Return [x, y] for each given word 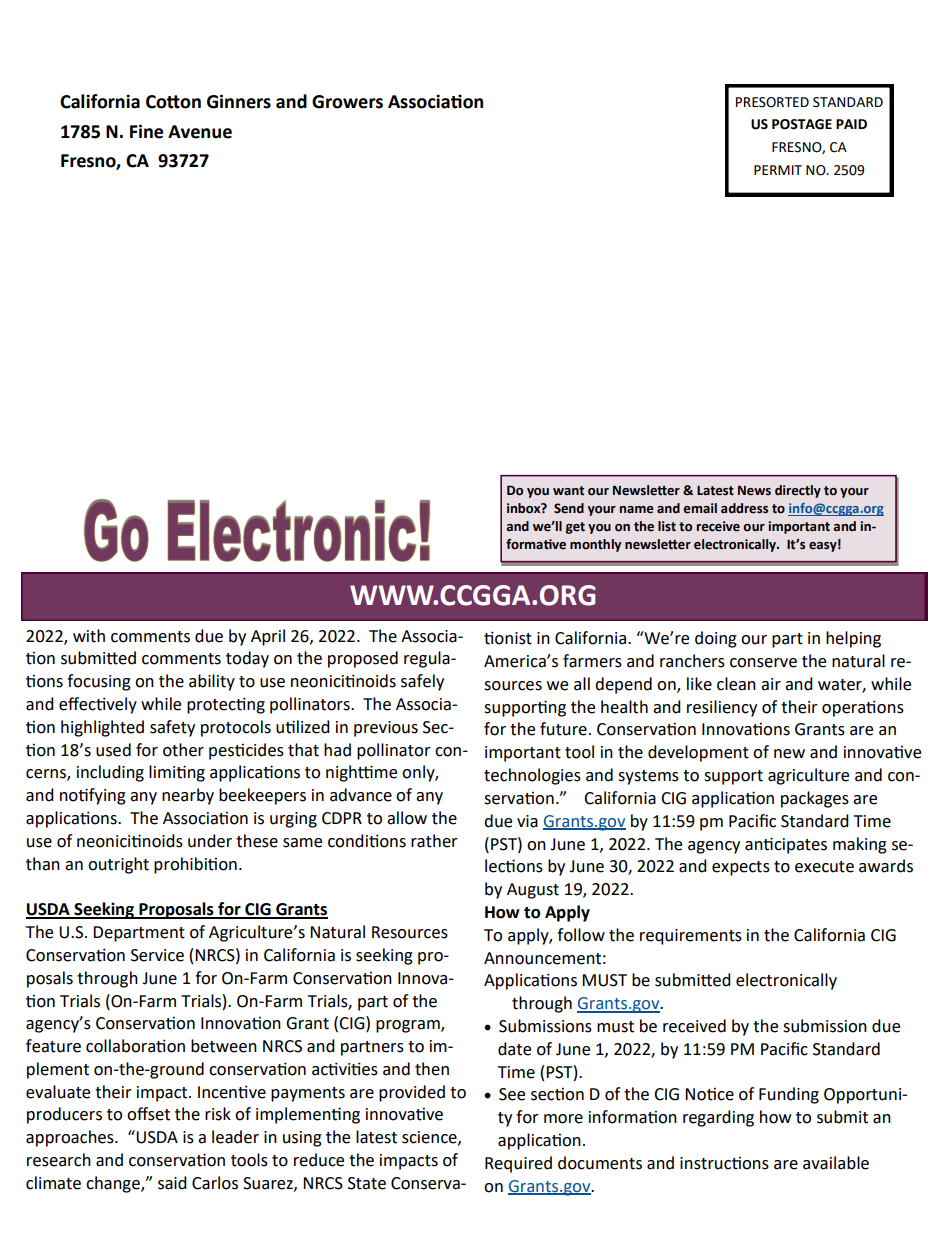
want [568, 491]
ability [212, 682]
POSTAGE [802, 124]
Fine [146, 131]
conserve [763, 663]
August [533, 891]
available [836, 1163]
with [89, 636]
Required [518, 1164]
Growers [347, 102]
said [172, 1183]
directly [798, 491]
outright [118, 865]
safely [422, 682]
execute [824, 867]
